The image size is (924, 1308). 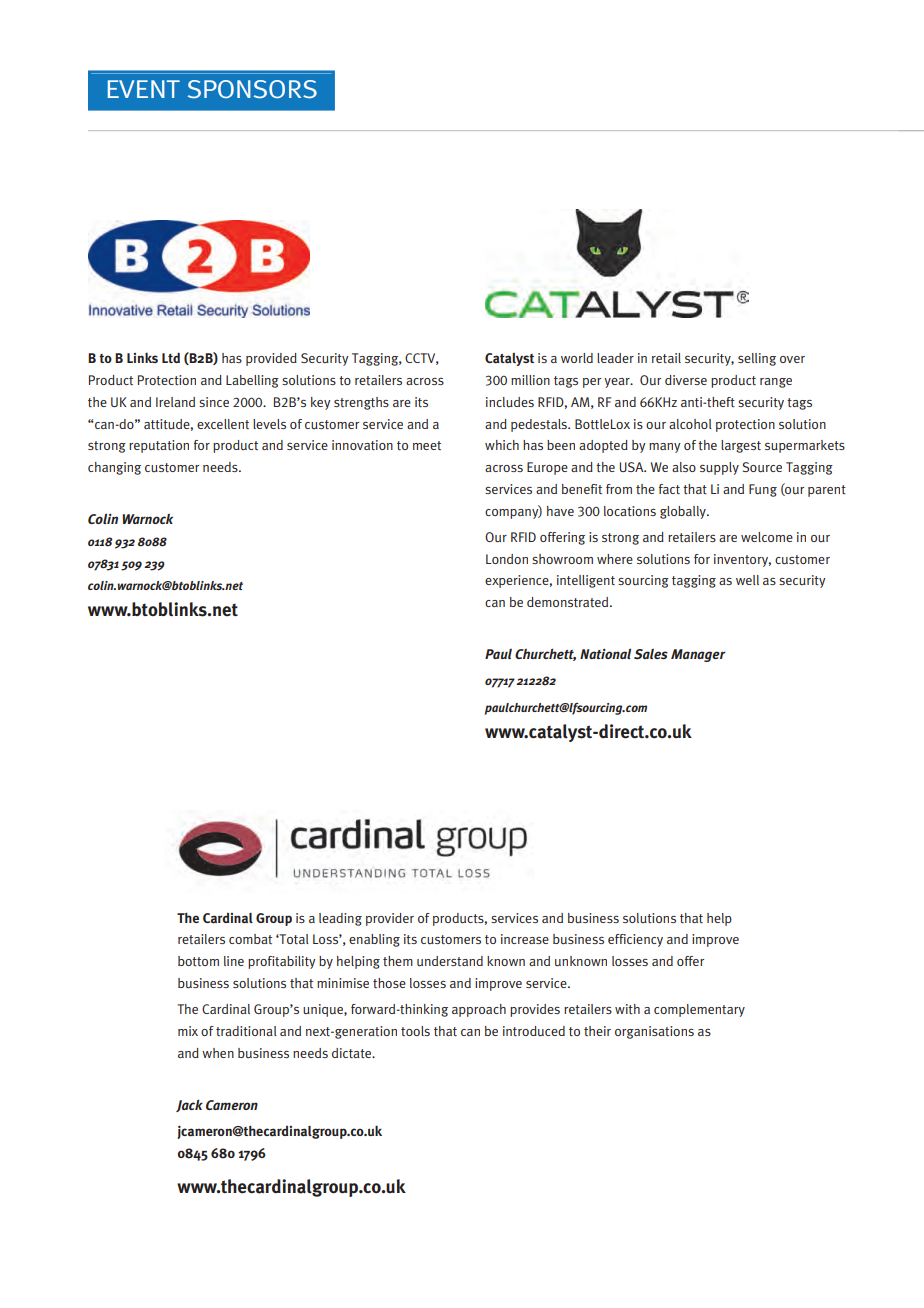 What do you see at coordinates (415, 1031) in the image?
I see `tools` at bounding box center [415, 1031].
